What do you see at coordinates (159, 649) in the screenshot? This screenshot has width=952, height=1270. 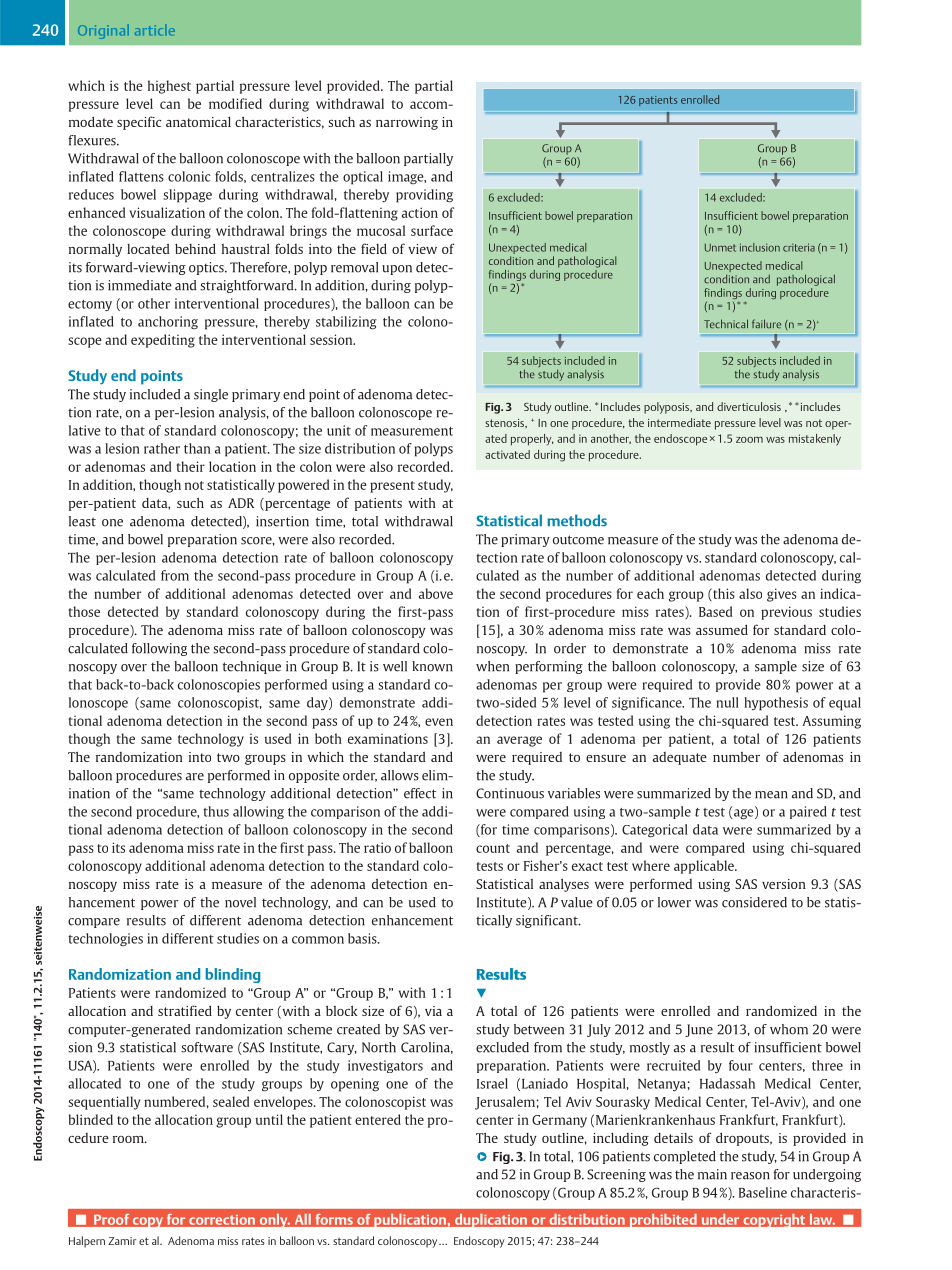 I see `following` at bounding box center [159, 649].
